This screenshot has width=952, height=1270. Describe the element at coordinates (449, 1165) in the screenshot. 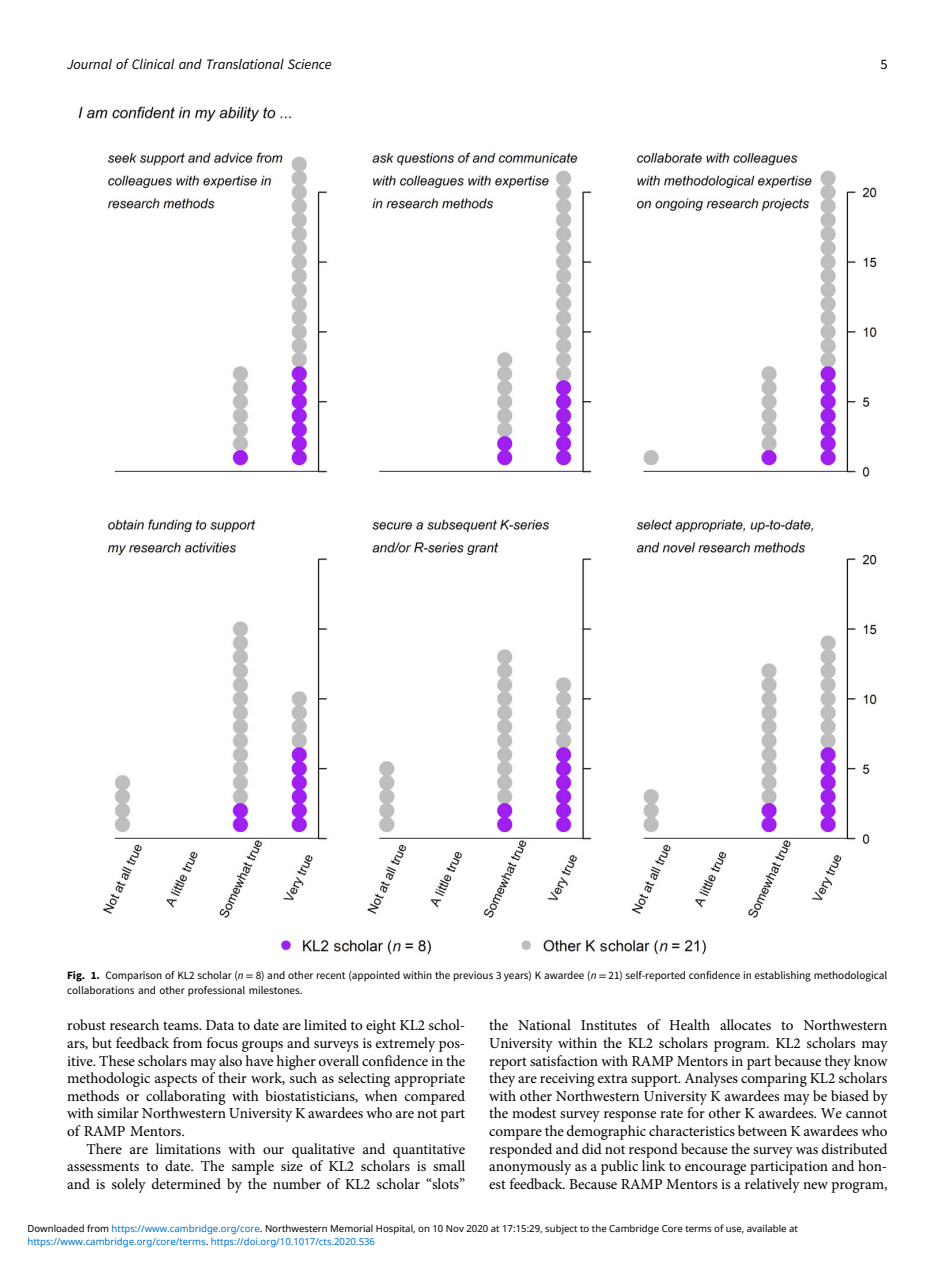

I see `small` at that location.
